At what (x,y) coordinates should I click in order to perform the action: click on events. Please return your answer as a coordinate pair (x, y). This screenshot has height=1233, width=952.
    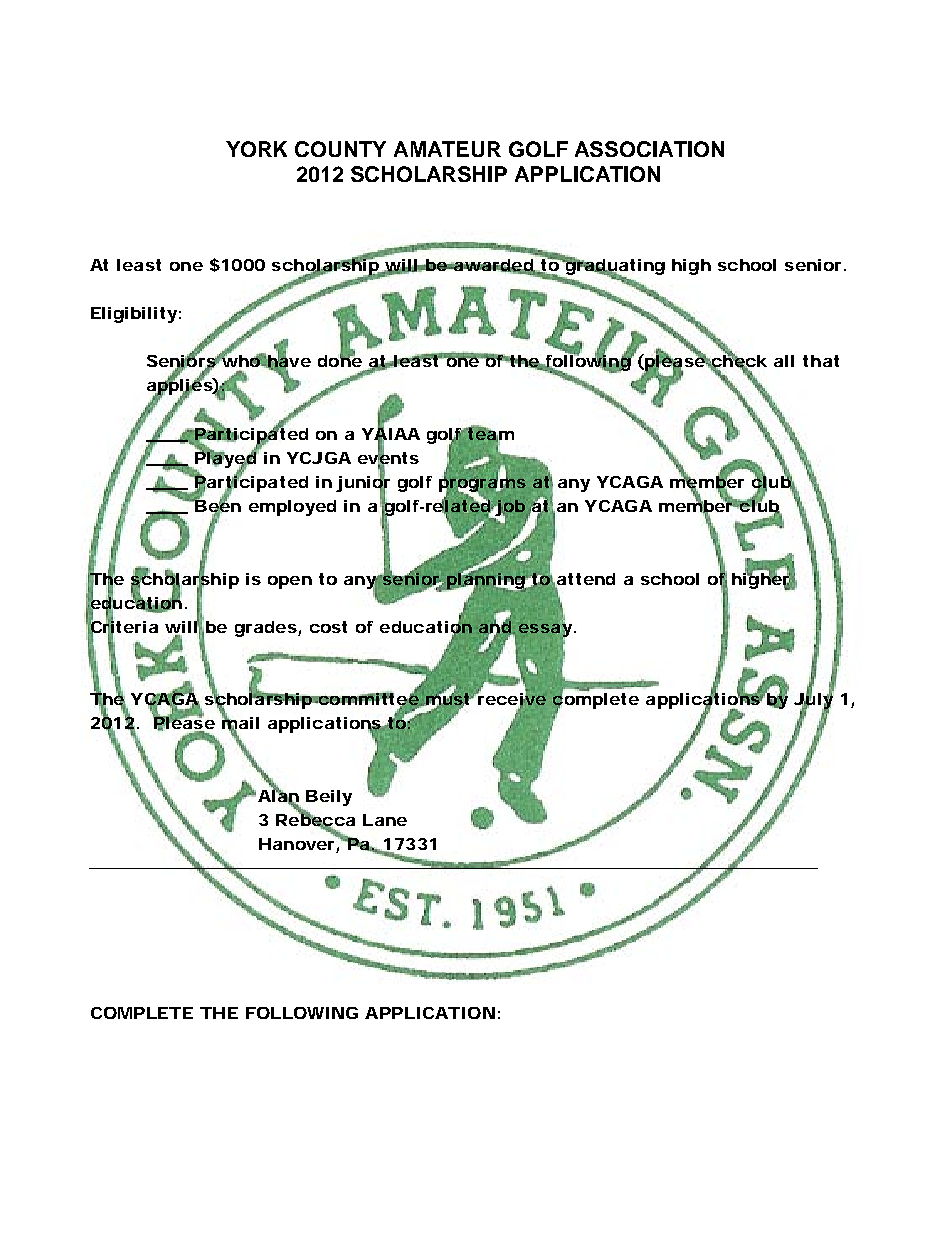
    Looking at the image, I should click on (388, 458).
